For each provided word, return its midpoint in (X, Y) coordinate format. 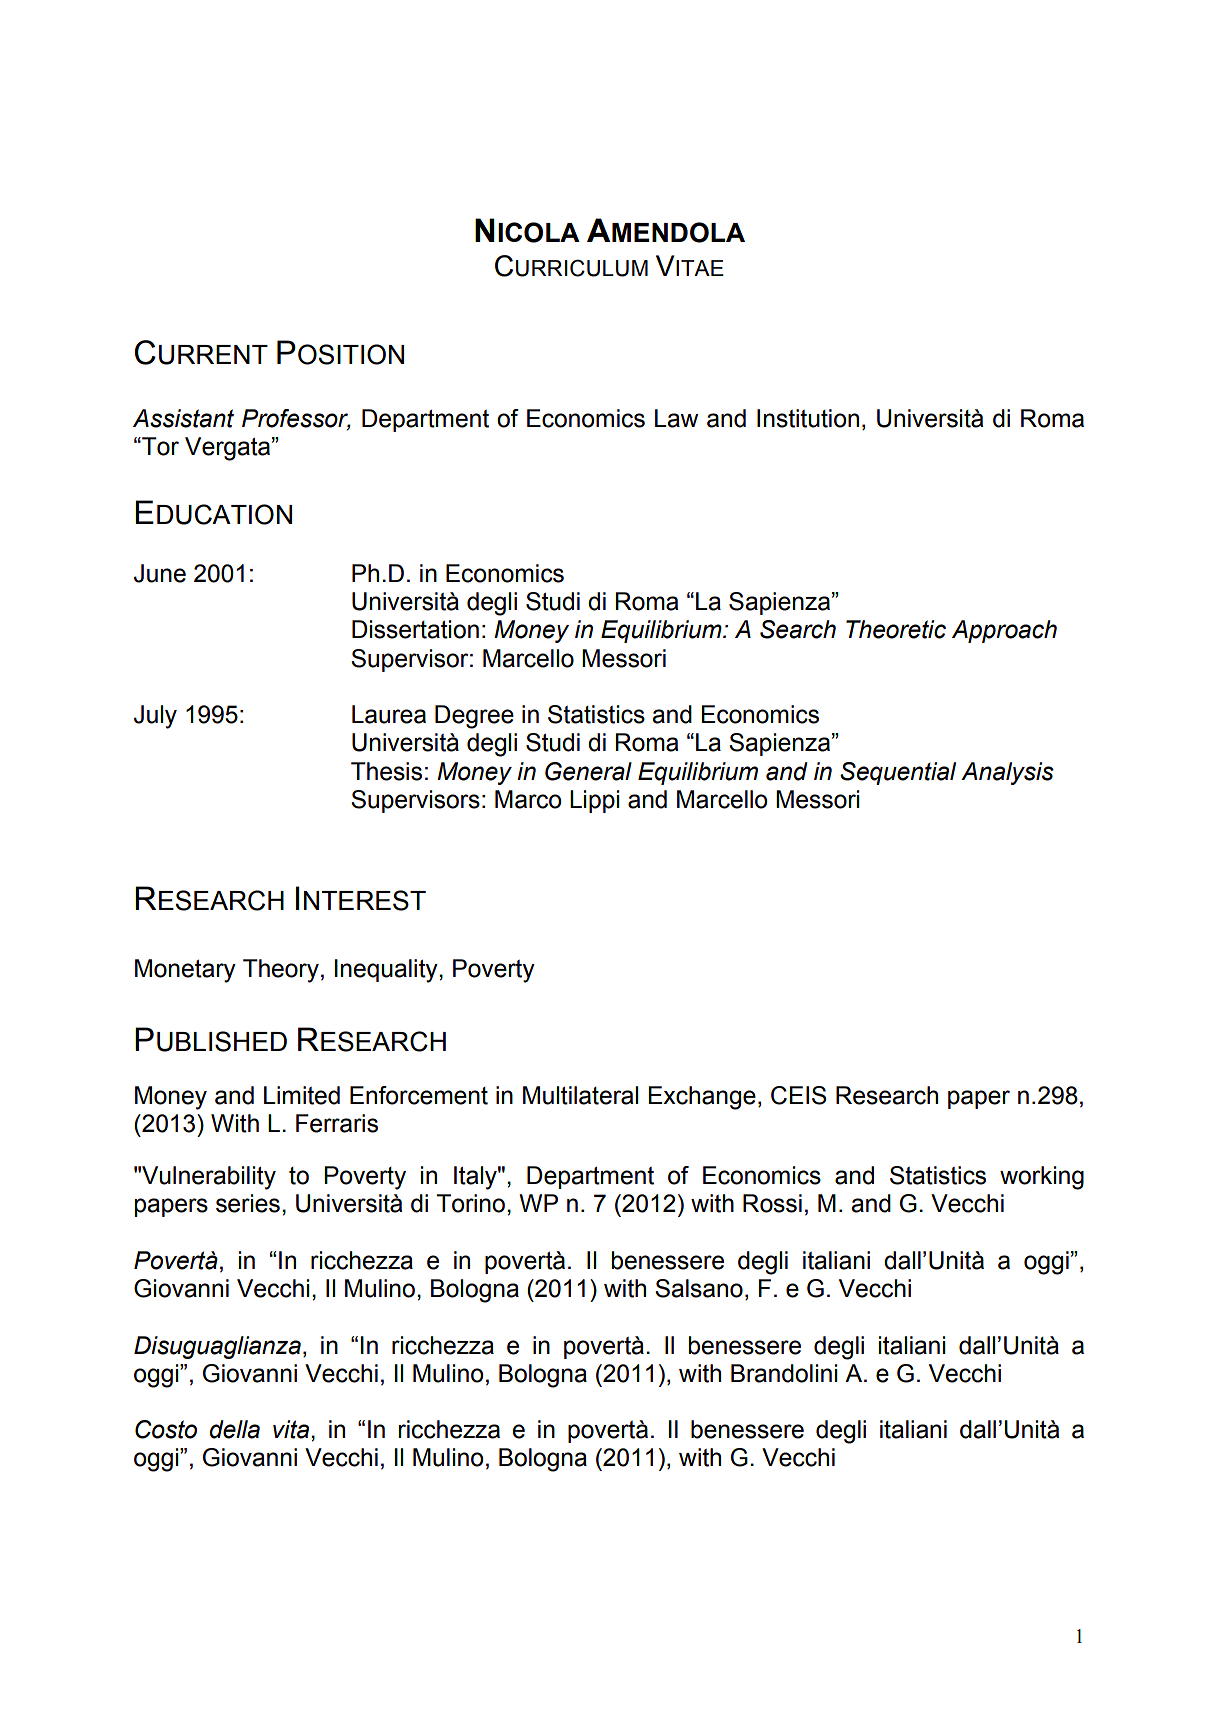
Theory (281, 971)
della (235, 1429)
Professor (296, 419)
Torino (472, 1203)
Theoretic (896, 629)
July (155, 717)
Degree (474, 717)
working (1042, 1178)
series (248, 1203)
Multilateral (580, 1095)
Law (676, 418)
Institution (808, 418)
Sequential (898, 773)
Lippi (595, 801)
